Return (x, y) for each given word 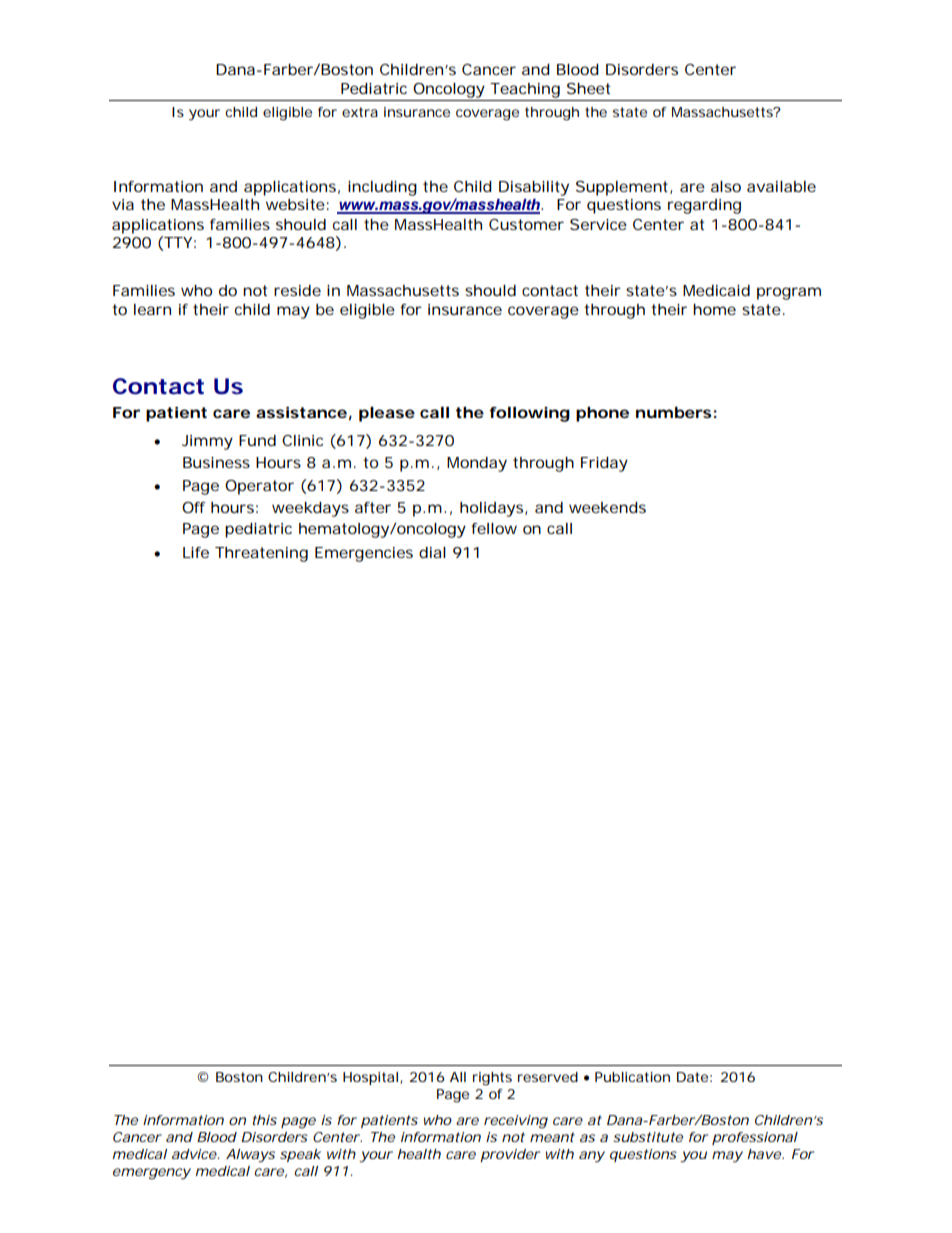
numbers (674, 412)
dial (432, 552)
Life (196, 552)
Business (216, 462)
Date (692, 1077)
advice (194, 1154)
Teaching (525, 90)
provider (510, 1155)
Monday (477, 464)
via (123, 204)
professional (755, 1138)
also (726, 186)
